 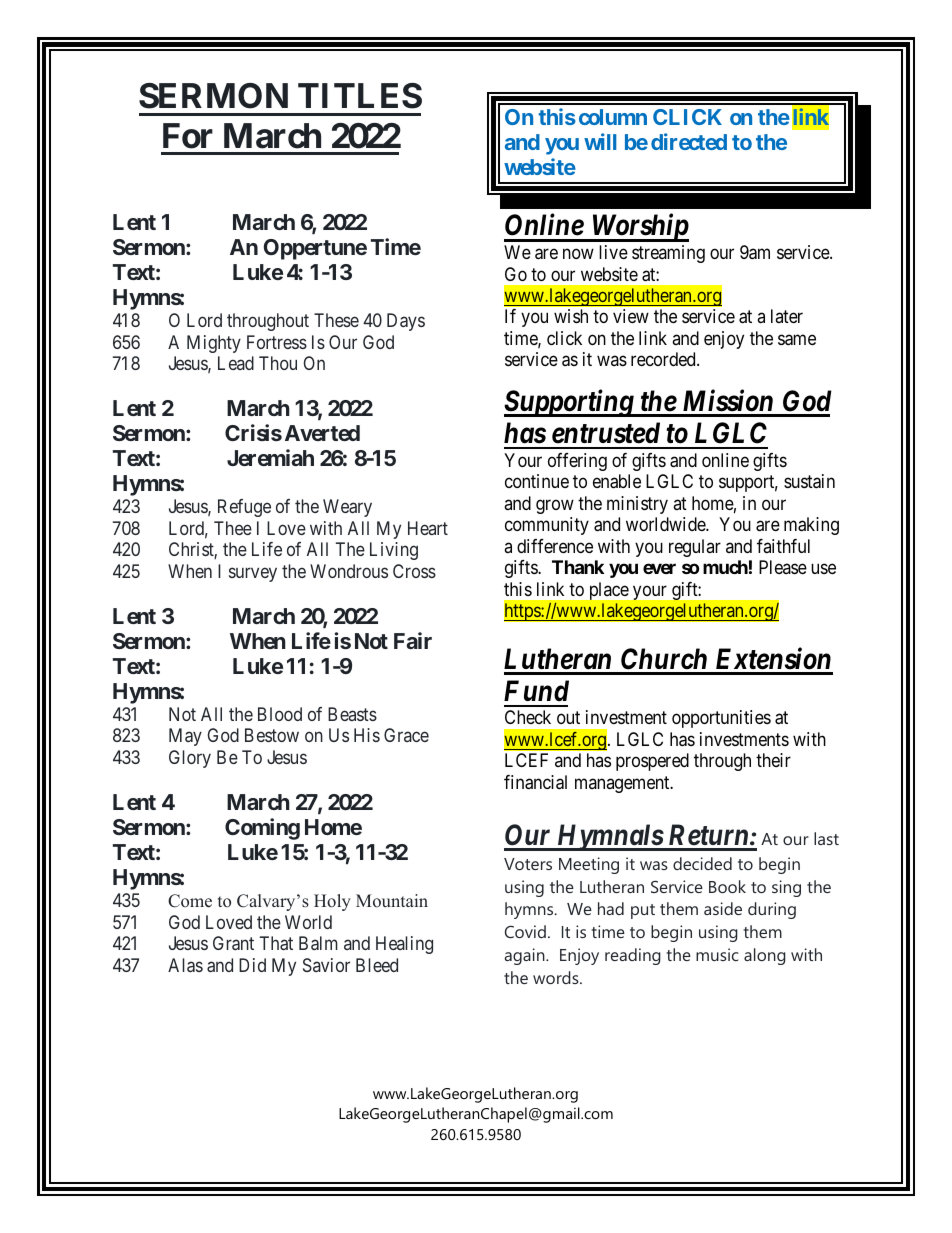 I want to click on again, so click(x=526, y=956).
